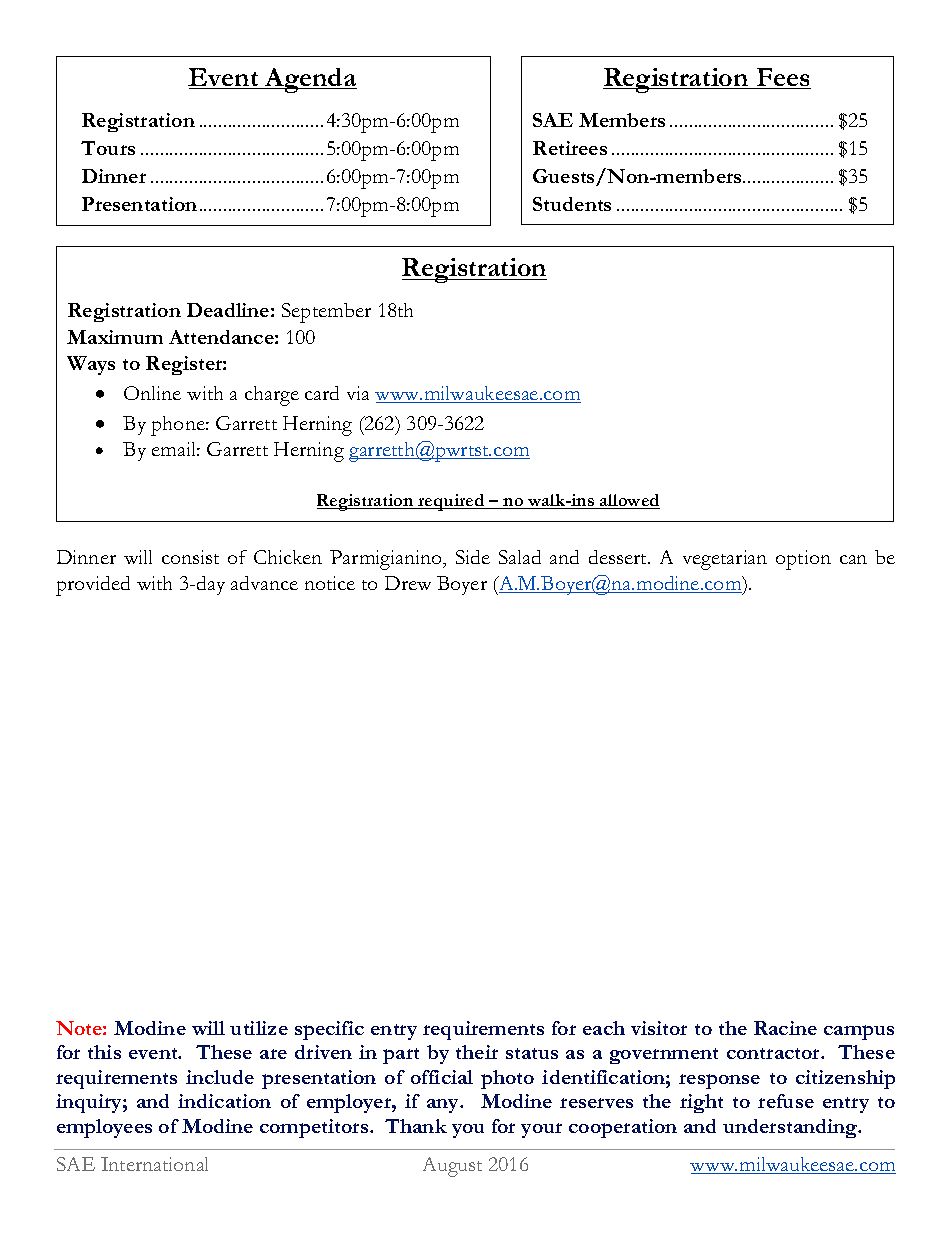  I want to click on Retirees, so click(570, 148).
